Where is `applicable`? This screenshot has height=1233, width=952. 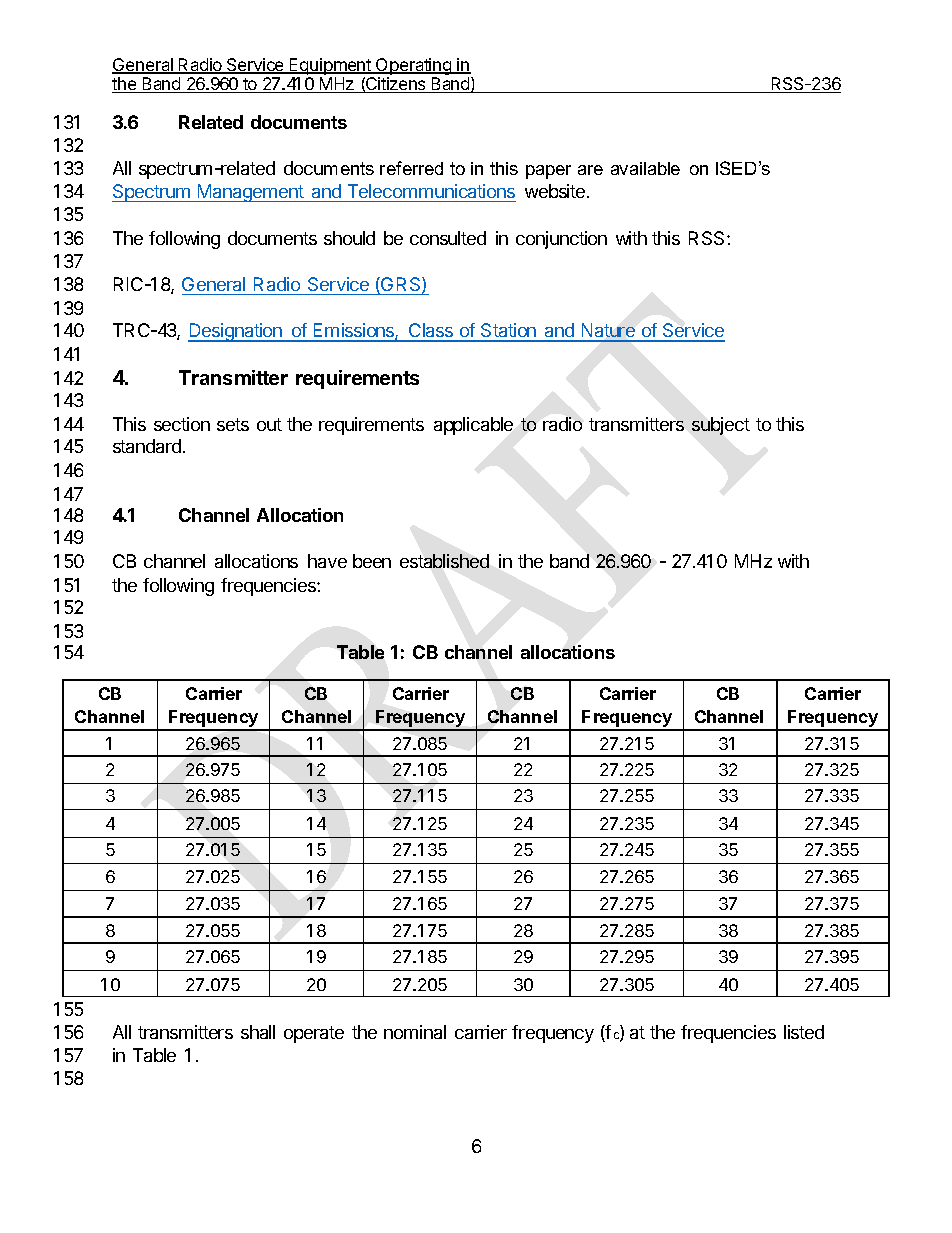
applicable is located at coordinates (473, 426).
